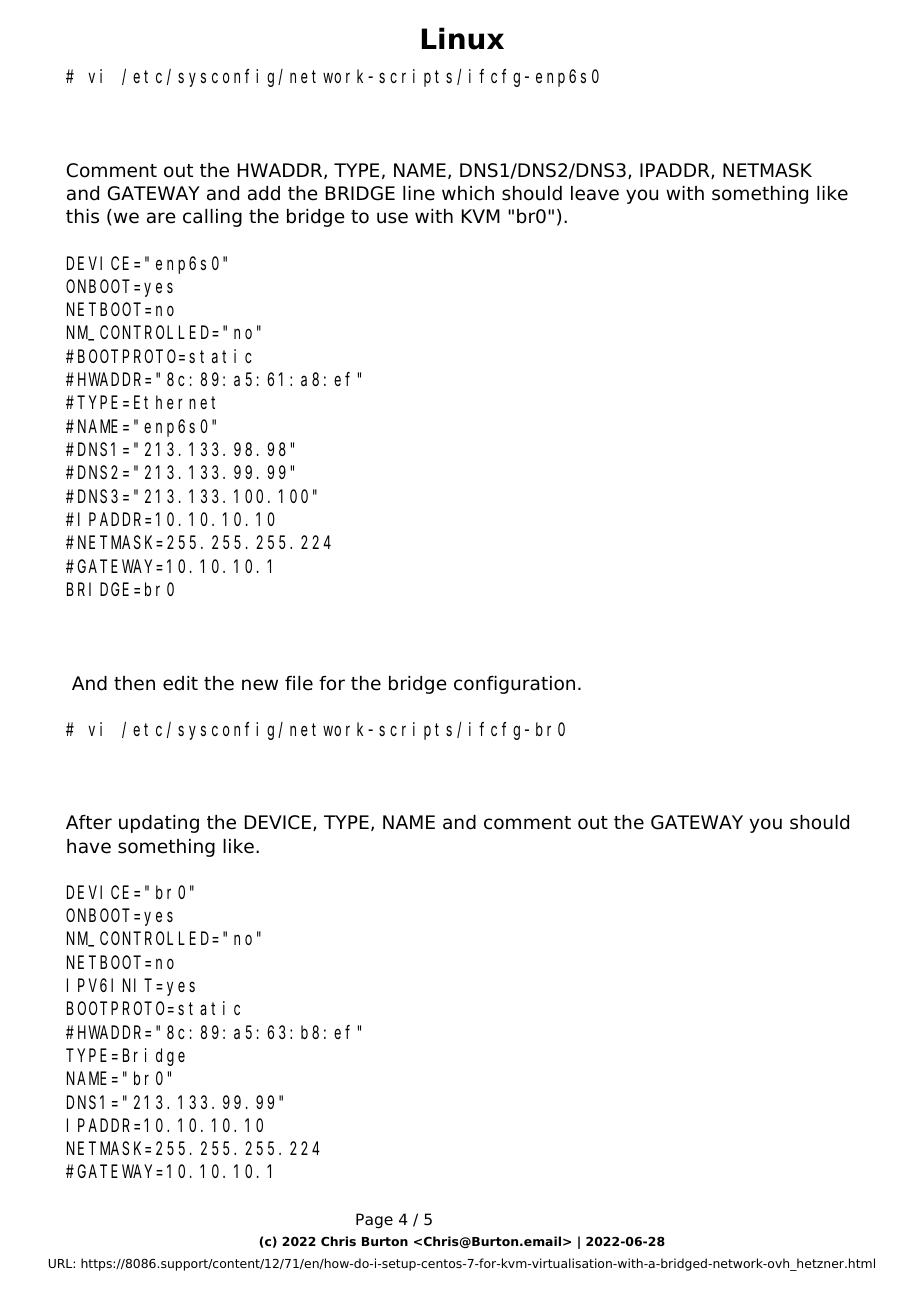 The height and width of the screenshot is (1308, 924). I want to click on updating, so click(159, 824).
